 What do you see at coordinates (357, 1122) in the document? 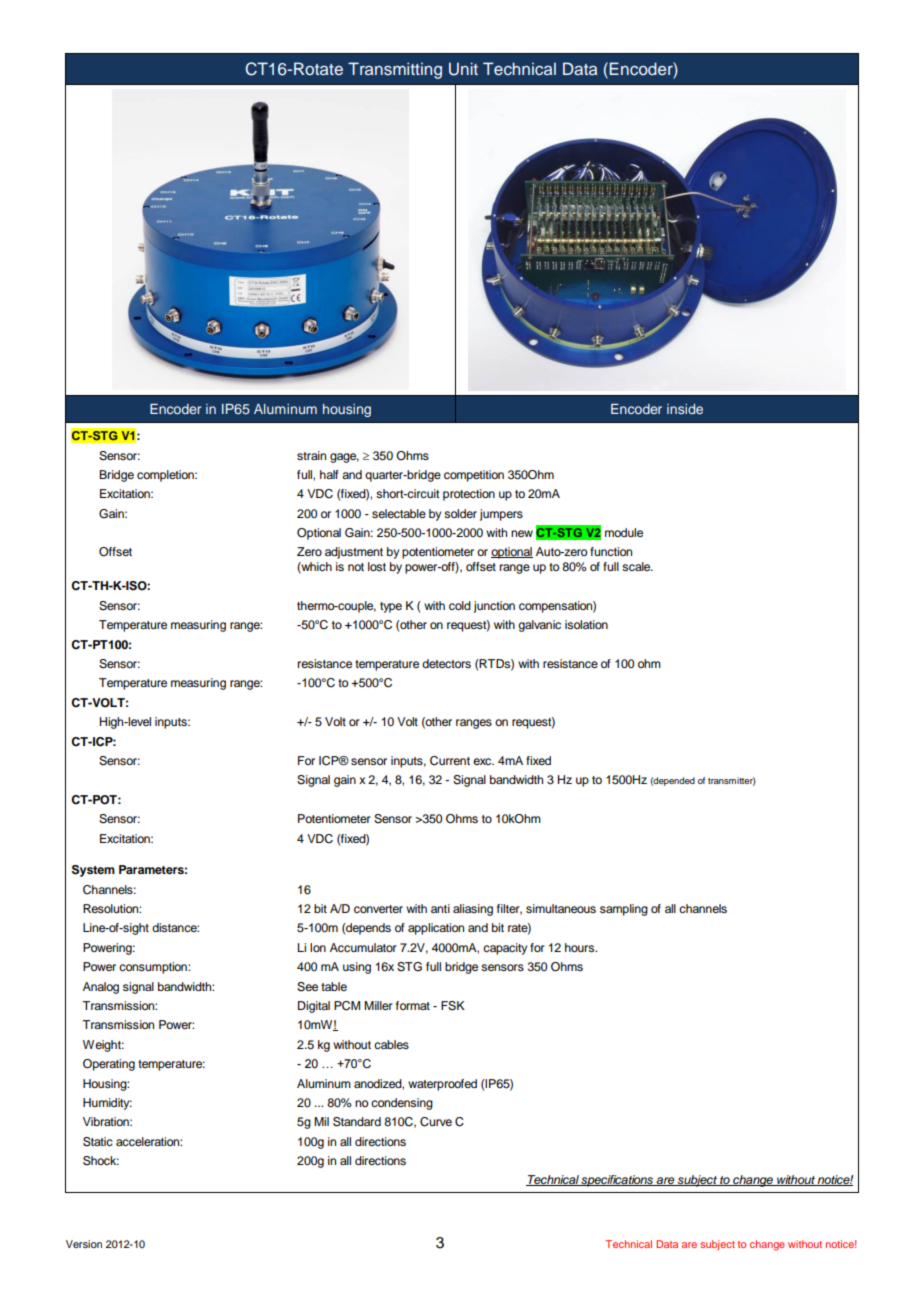
I see `Standard` at bounding box center [357, 1122].
